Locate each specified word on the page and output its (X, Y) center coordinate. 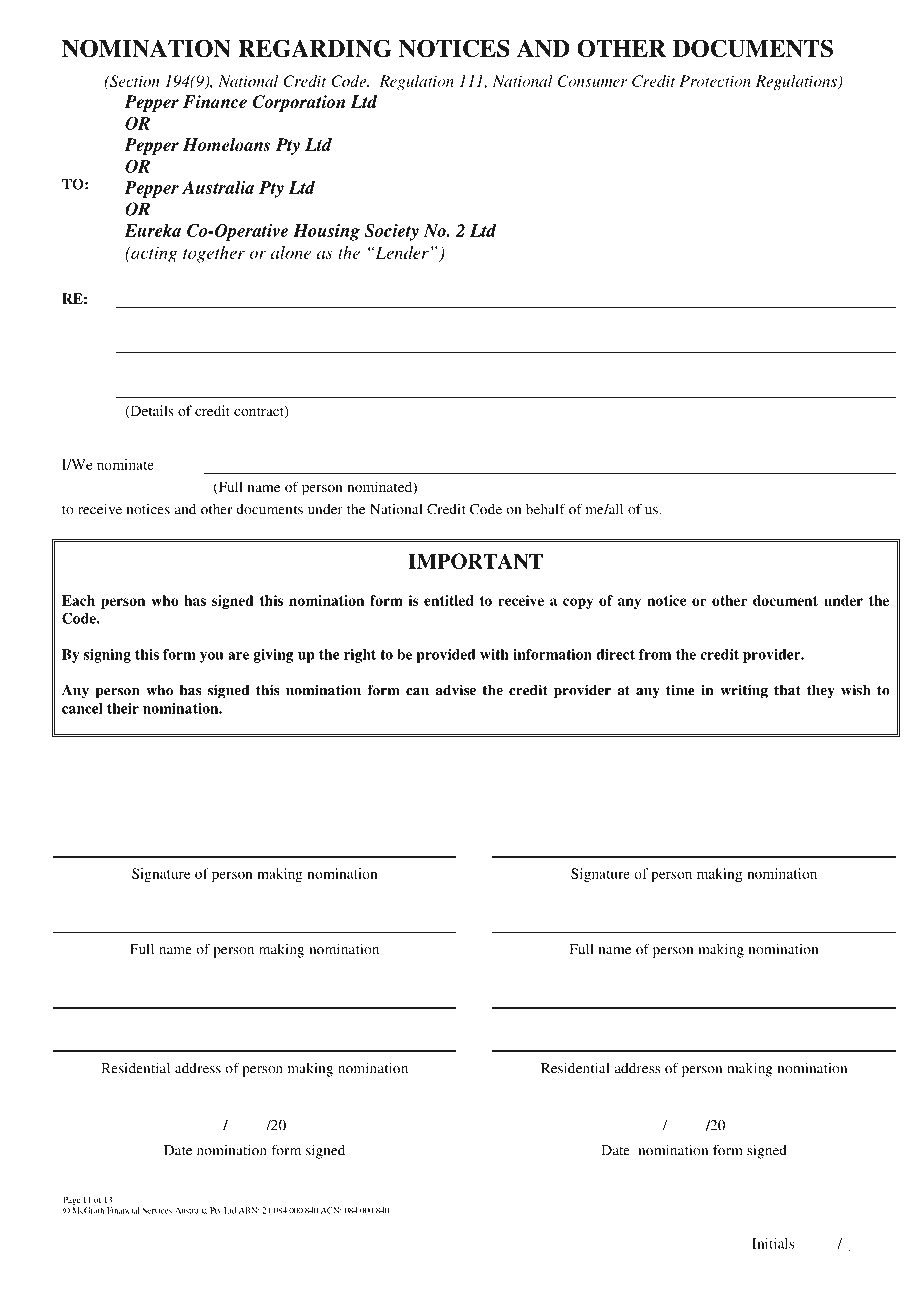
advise (455, 690)
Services (157, 1210)
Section (134, 81)
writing (744, 691)
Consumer (592, 81)
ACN (331, 1210)
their (123, 708)
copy (578, 603)
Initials (773, 1243)
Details (151, 411)
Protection (715, 81)
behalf (546, 509)
